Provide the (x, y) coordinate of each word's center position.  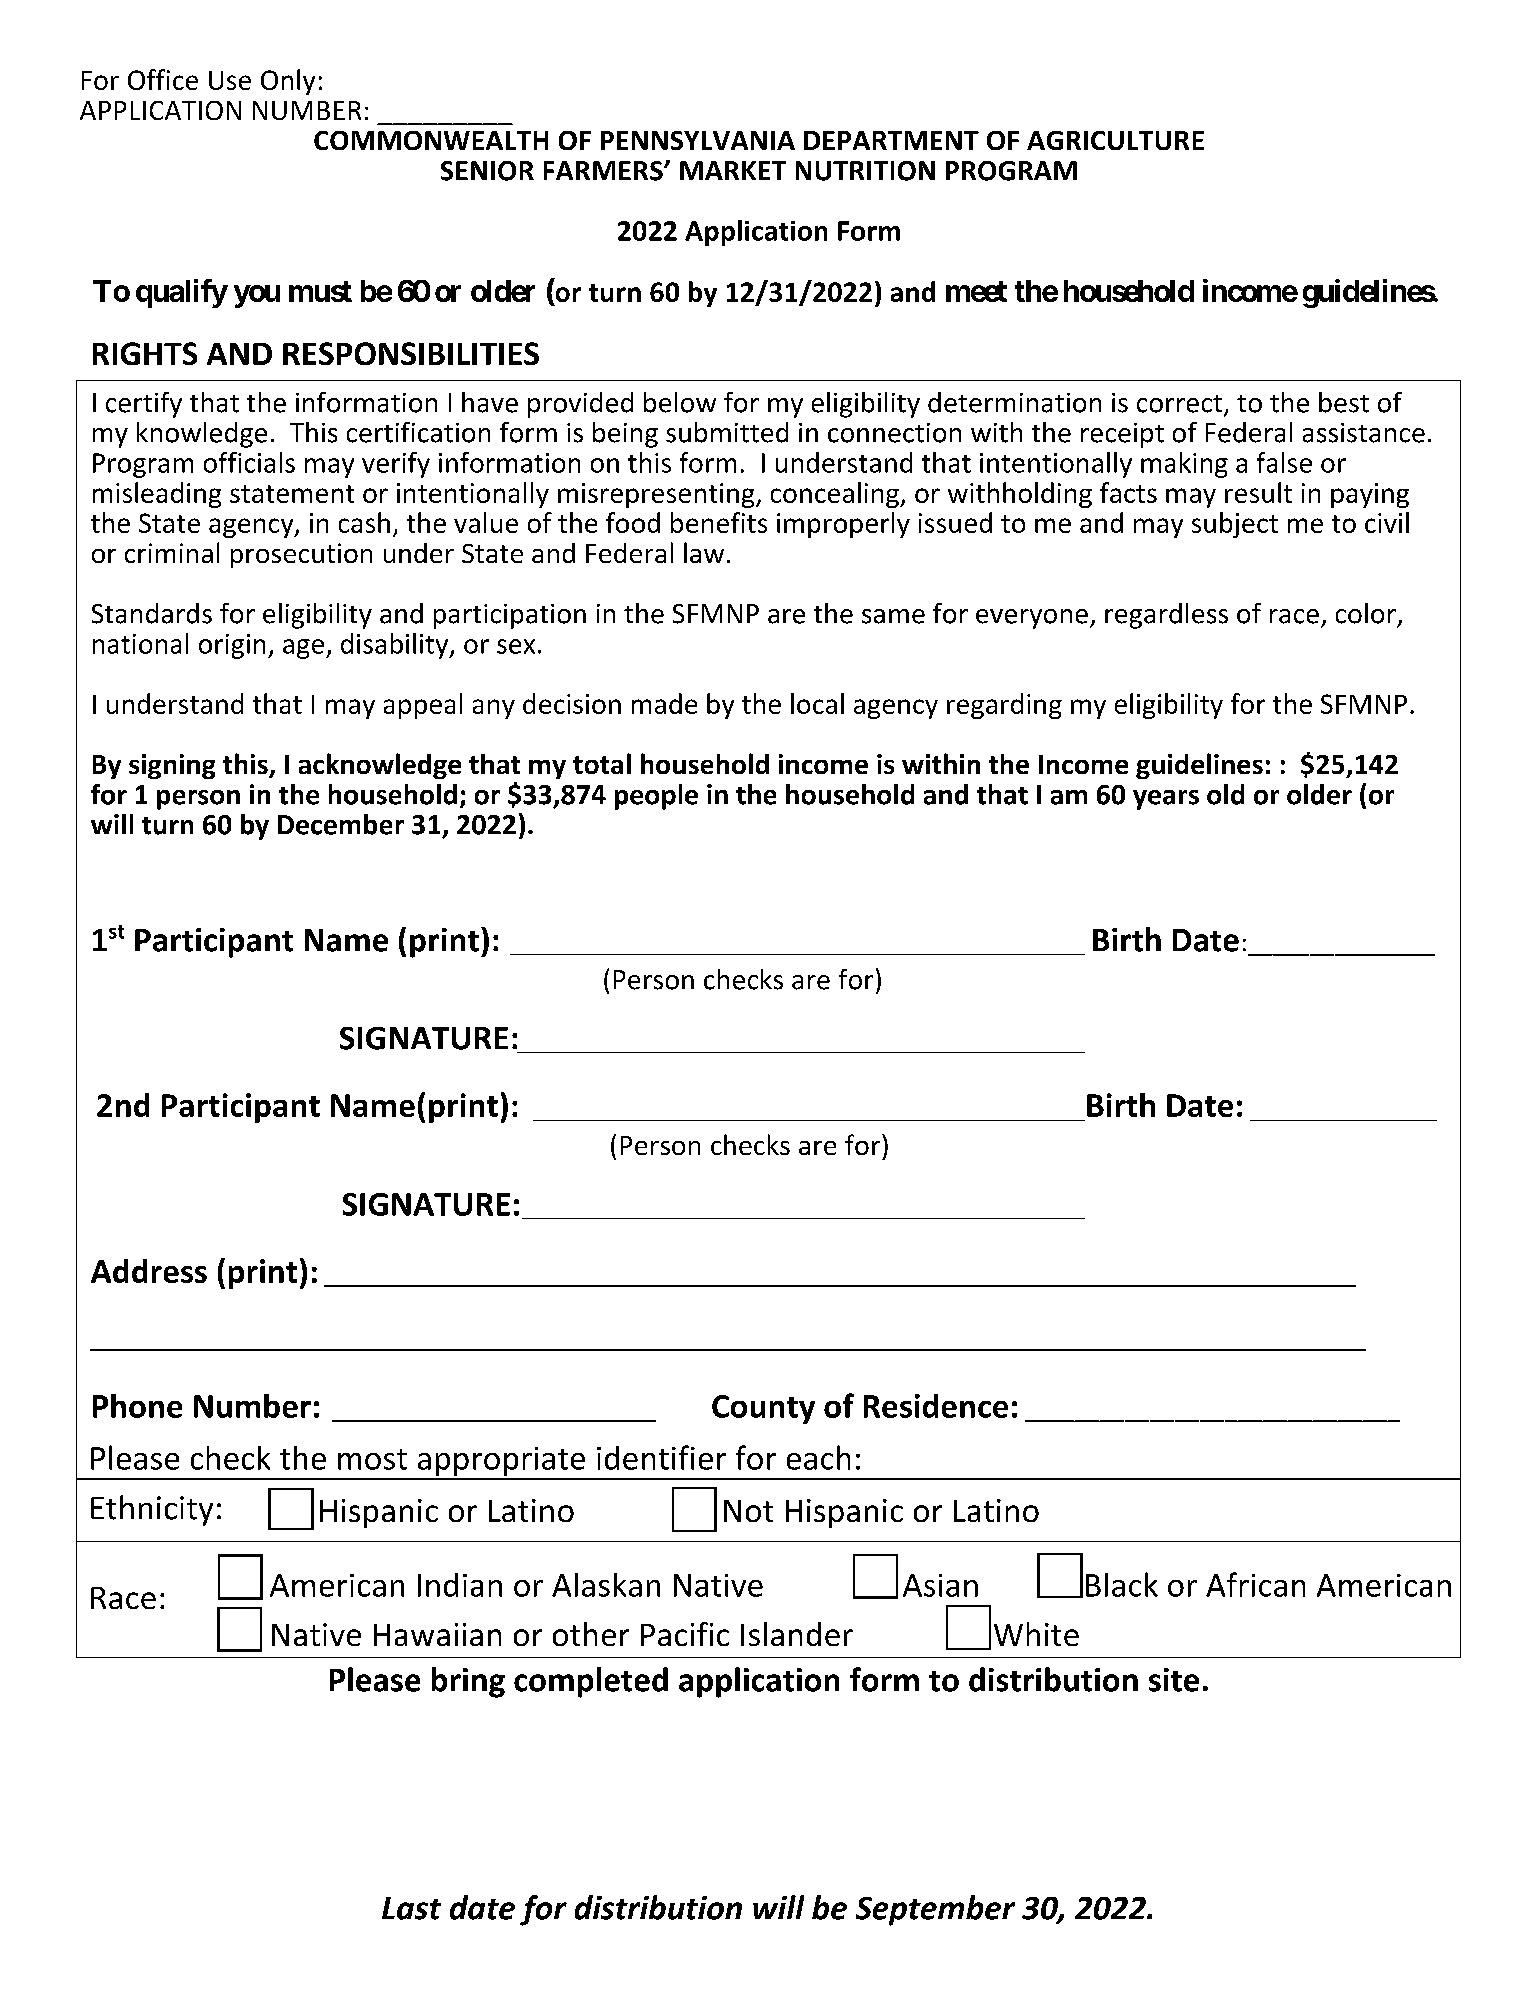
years (1166, 800)
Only (288, 82)
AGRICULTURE (1115, 140)
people (656, 797)
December (341, 824)
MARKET (733, 170)
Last (411, 1908)
